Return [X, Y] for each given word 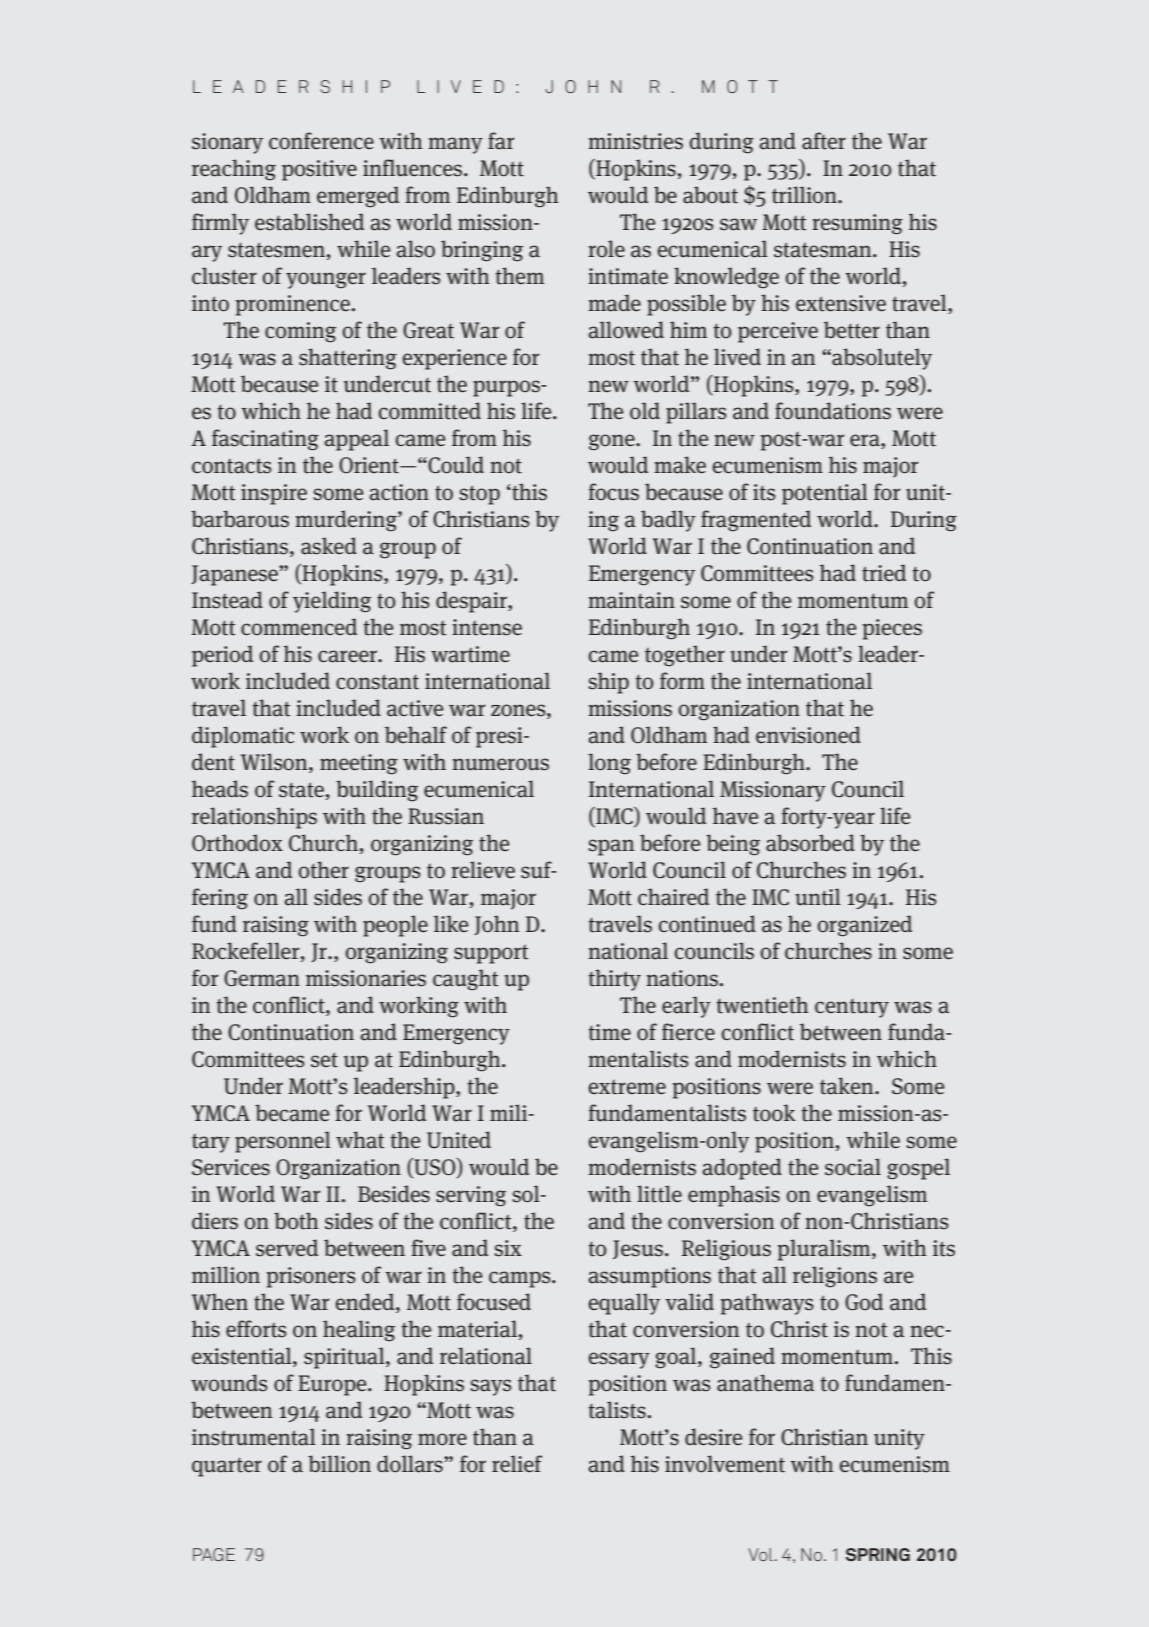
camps [521, 1279]
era [866, 440]
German [262, 978]
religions [835, 1277]
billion [339, 1464]
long [609, 764]
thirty [614, 980]
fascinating [265, 440]
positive [319, 170]
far [501, 141]
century [852, 1008]
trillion [805, 195]
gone [613, 442]
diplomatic [243, 737]
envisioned [808, 735]
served [287, 1248]
